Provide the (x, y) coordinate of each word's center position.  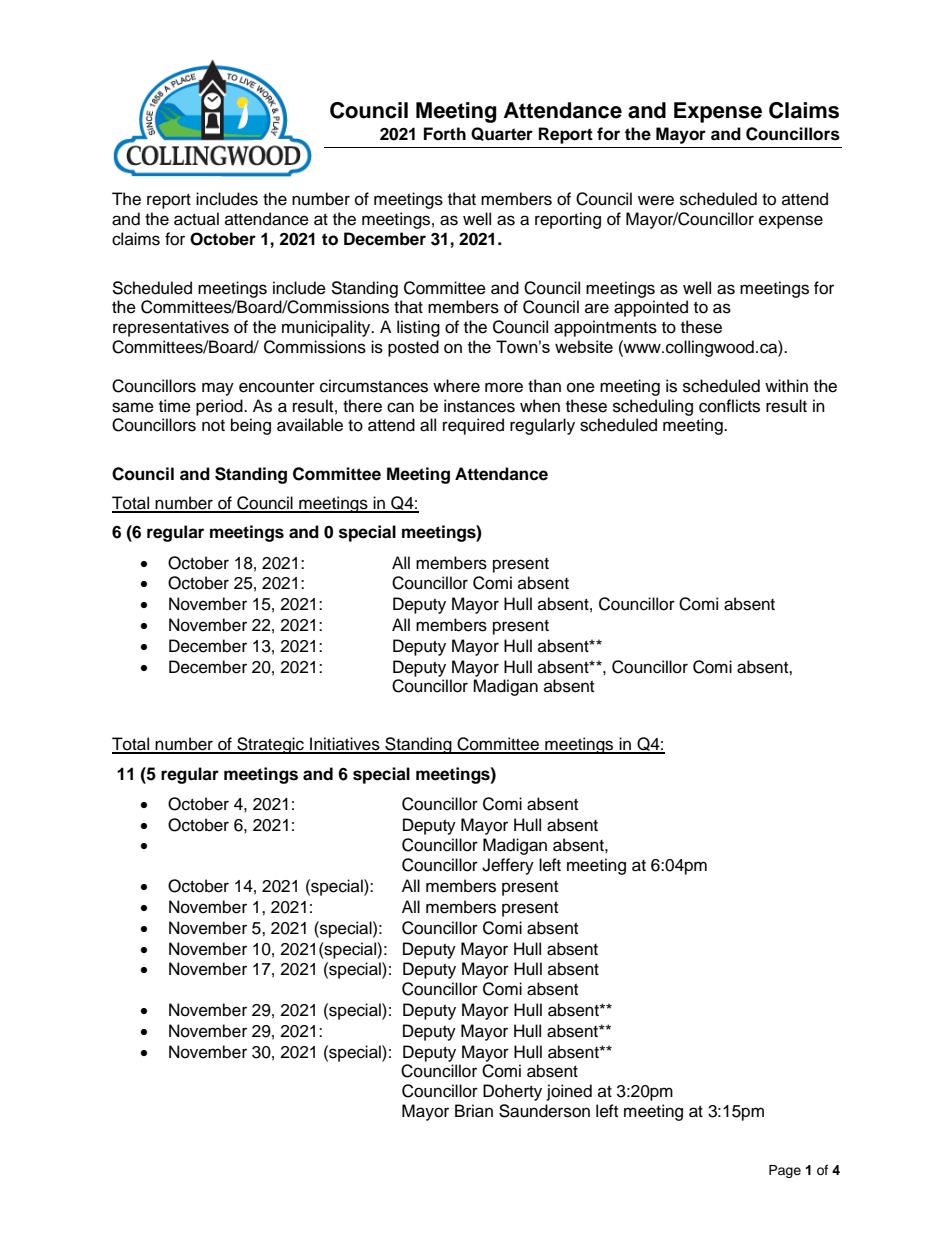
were (656, 200)
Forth (445, 134)
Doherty (512, 1092)
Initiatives (345, 745)
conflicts (729, 406)
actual (196, 219)
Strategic (270, 745)
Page (785, 1171)
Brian (474, 1111)
